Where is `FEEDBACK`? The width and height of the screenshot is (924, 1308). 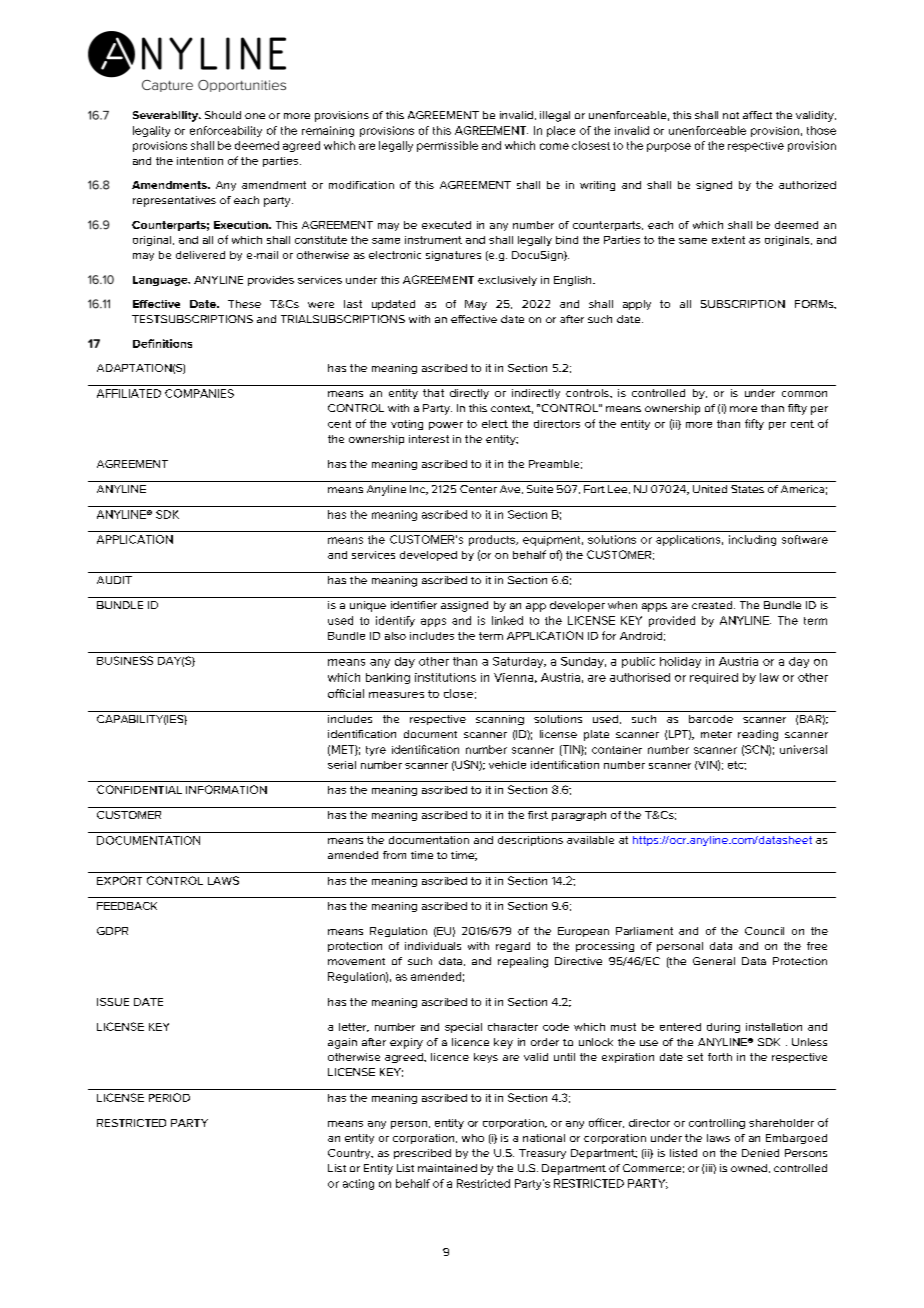 FEEDBACK is located at coordinates (127, 906).
